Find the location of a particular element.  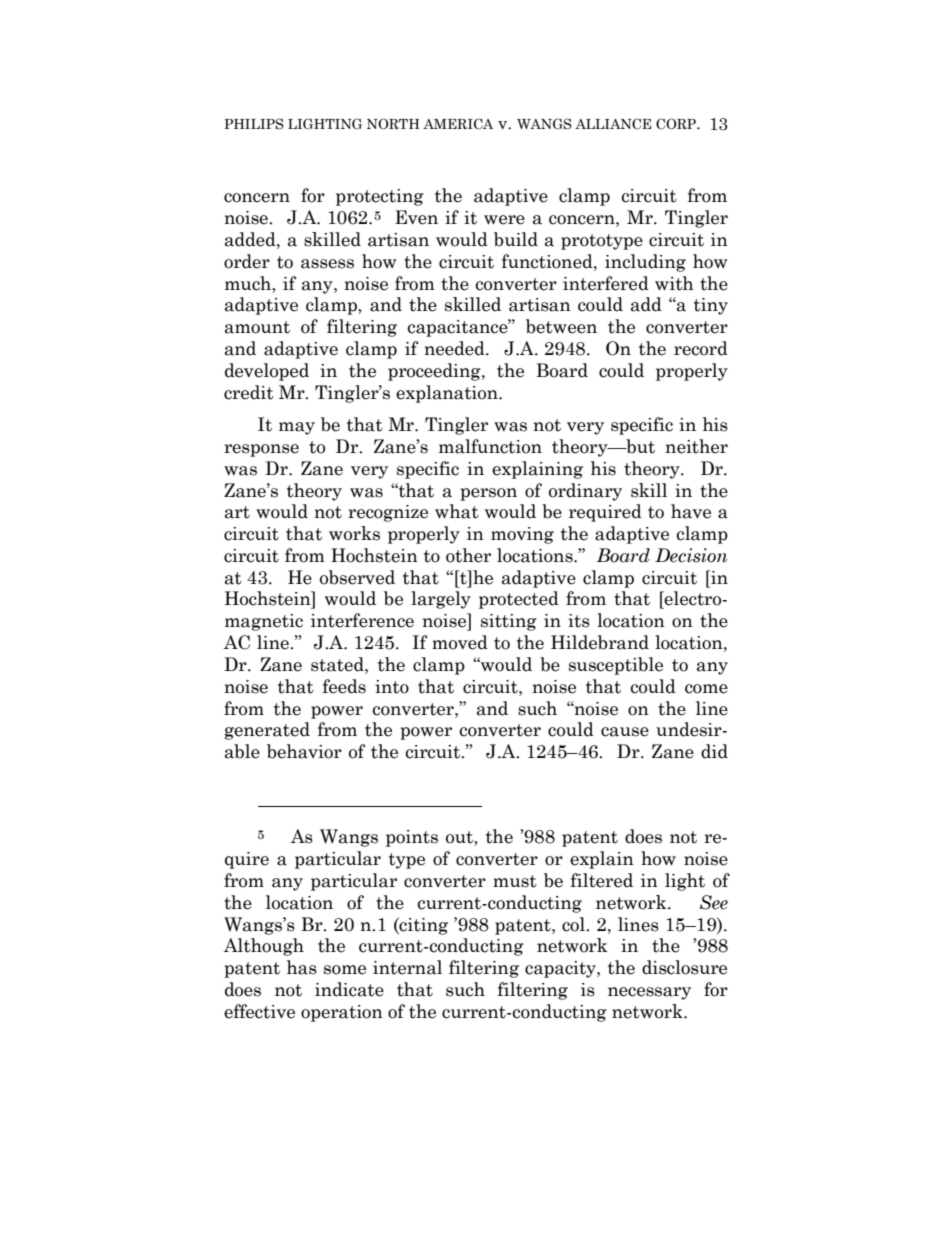

cause is located at coordinates (625, 732).
